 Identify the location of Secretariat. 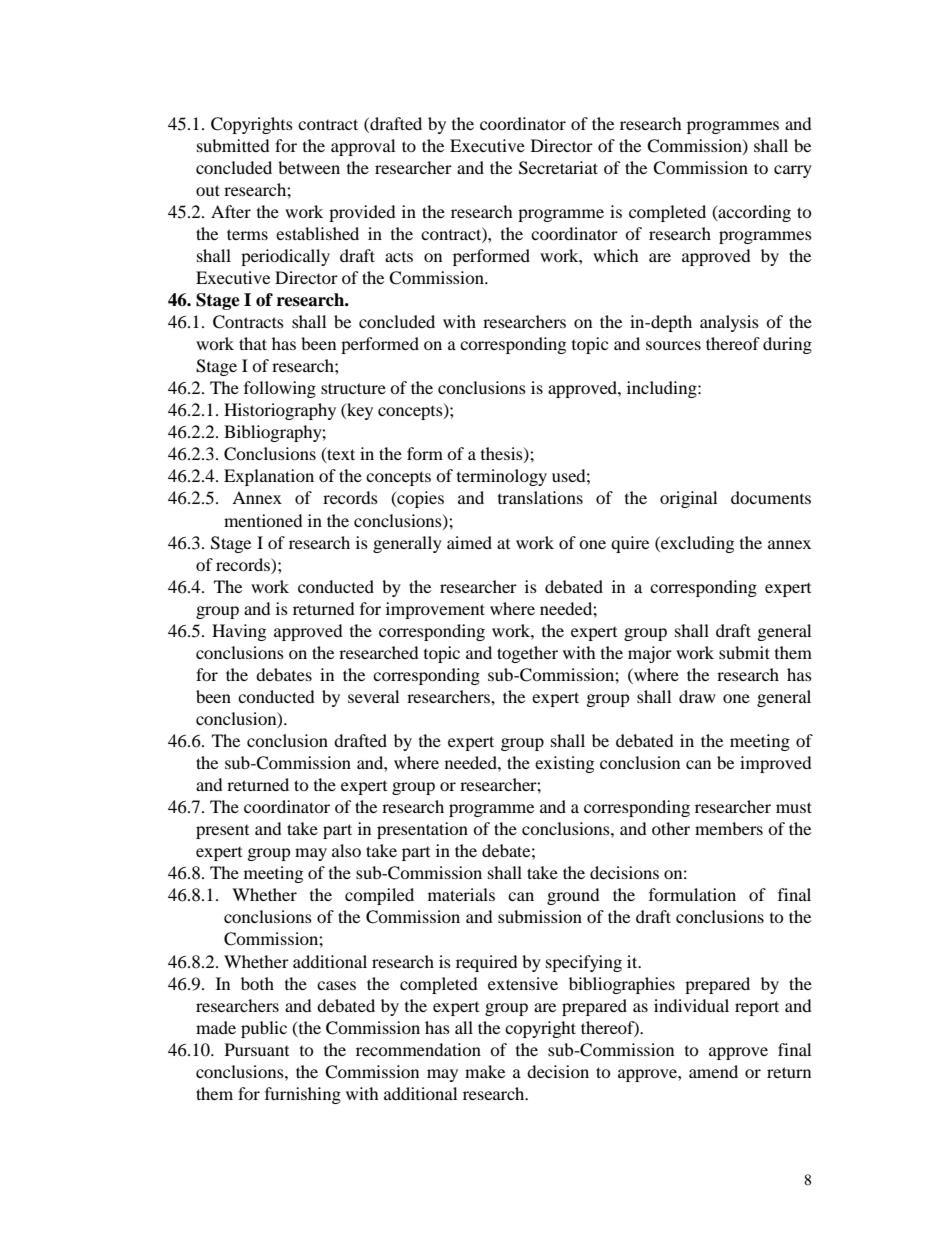
(558, 168).
